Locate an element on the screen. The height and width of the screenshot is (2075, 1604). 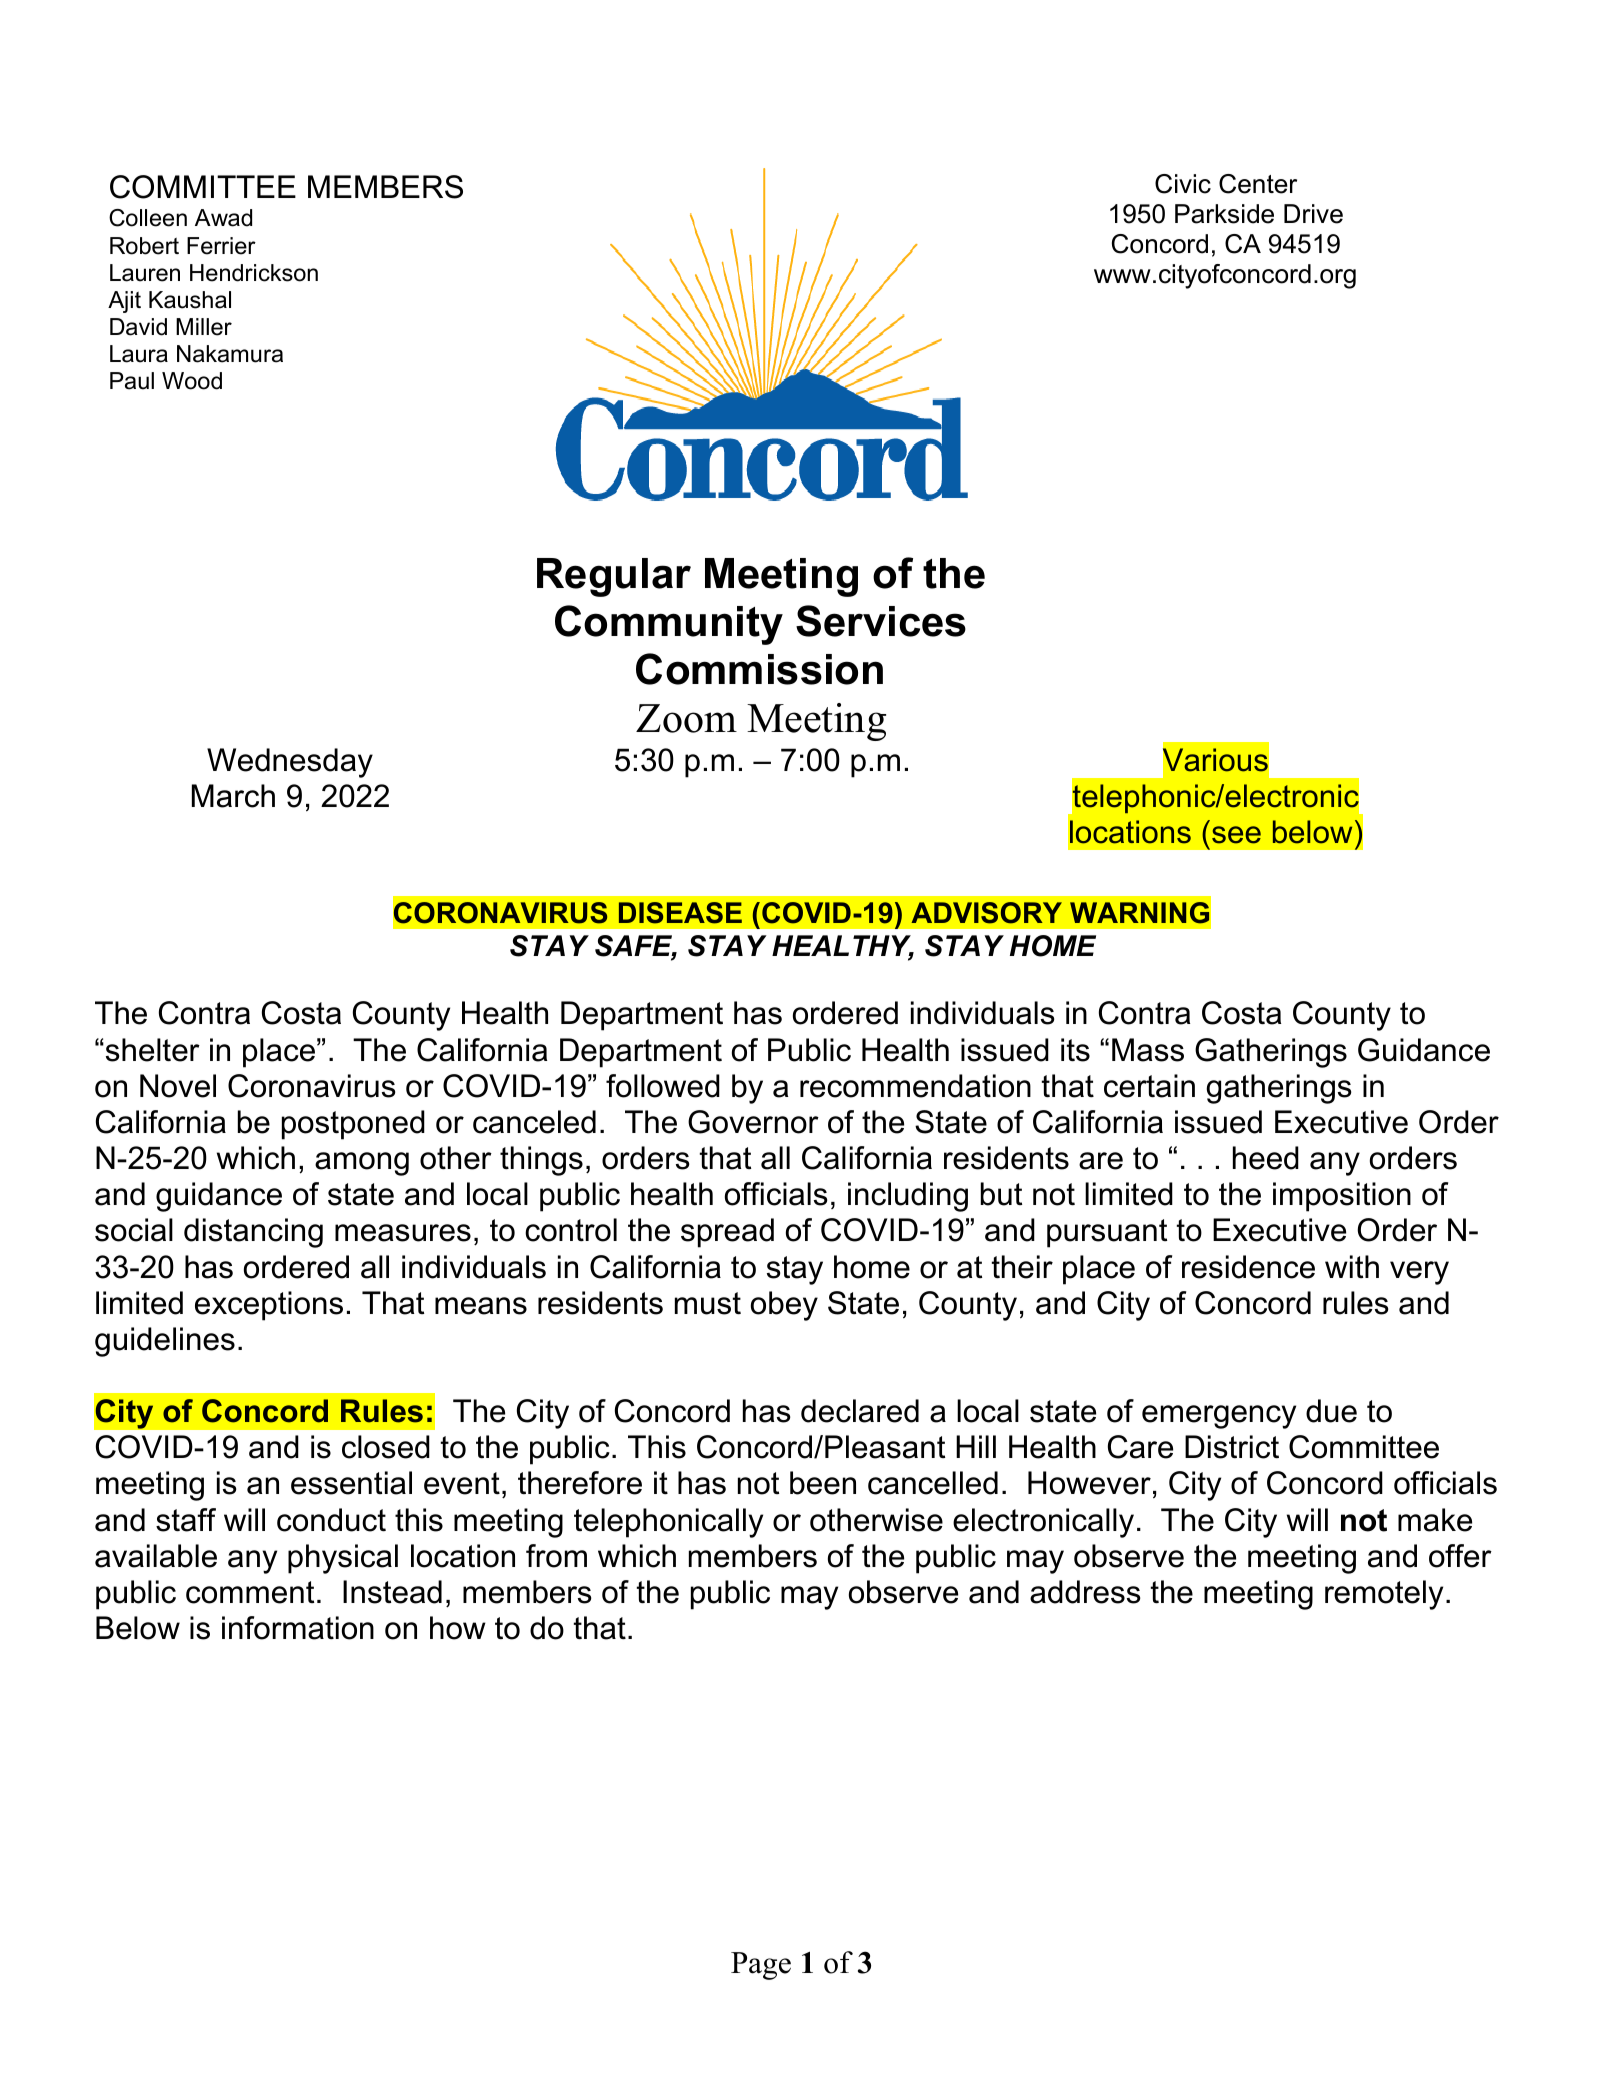
comment is located at coordinates (250, 1592).
